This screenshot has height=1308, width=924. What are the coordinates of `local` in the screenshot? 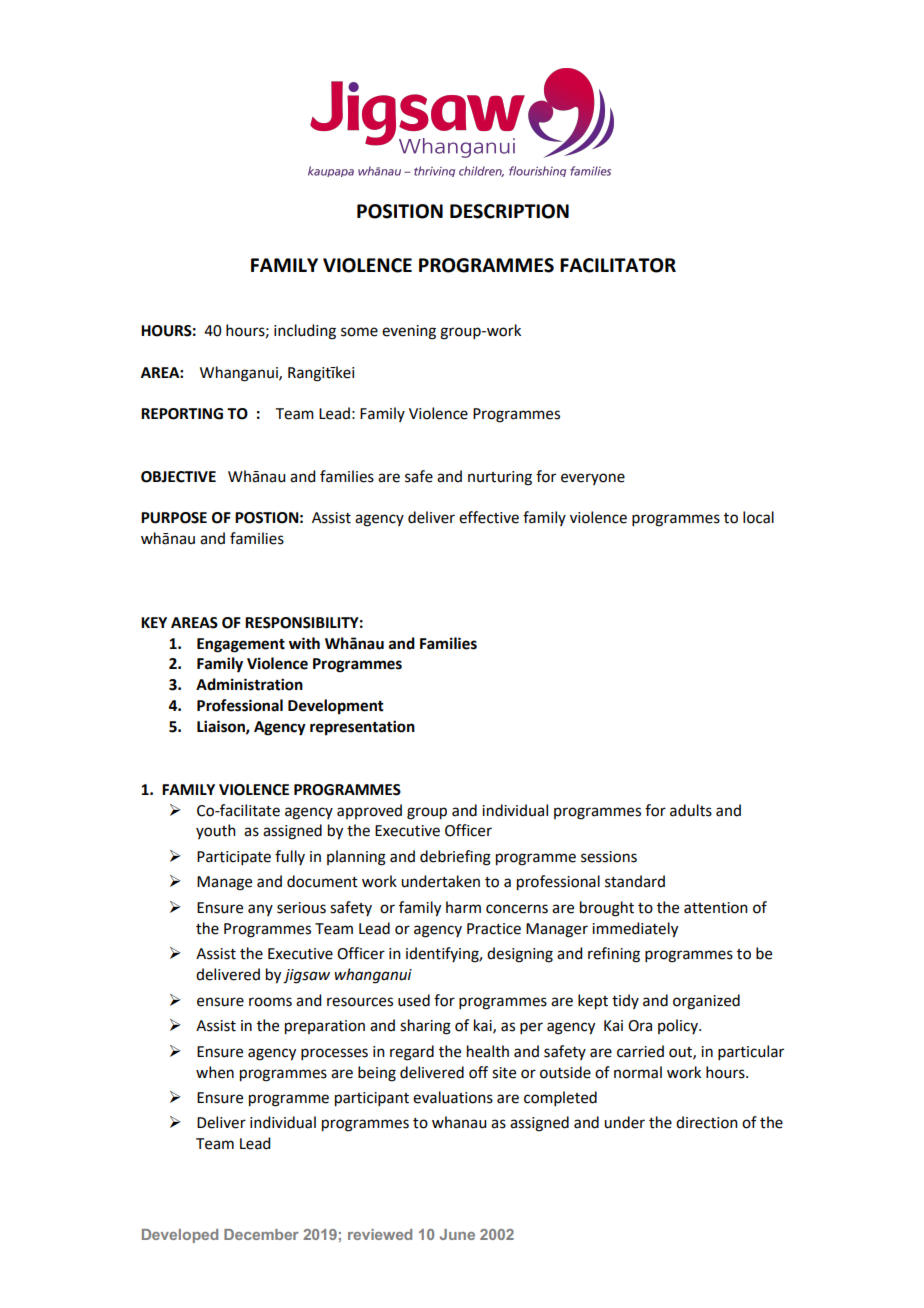 It's located at (758, 517).
